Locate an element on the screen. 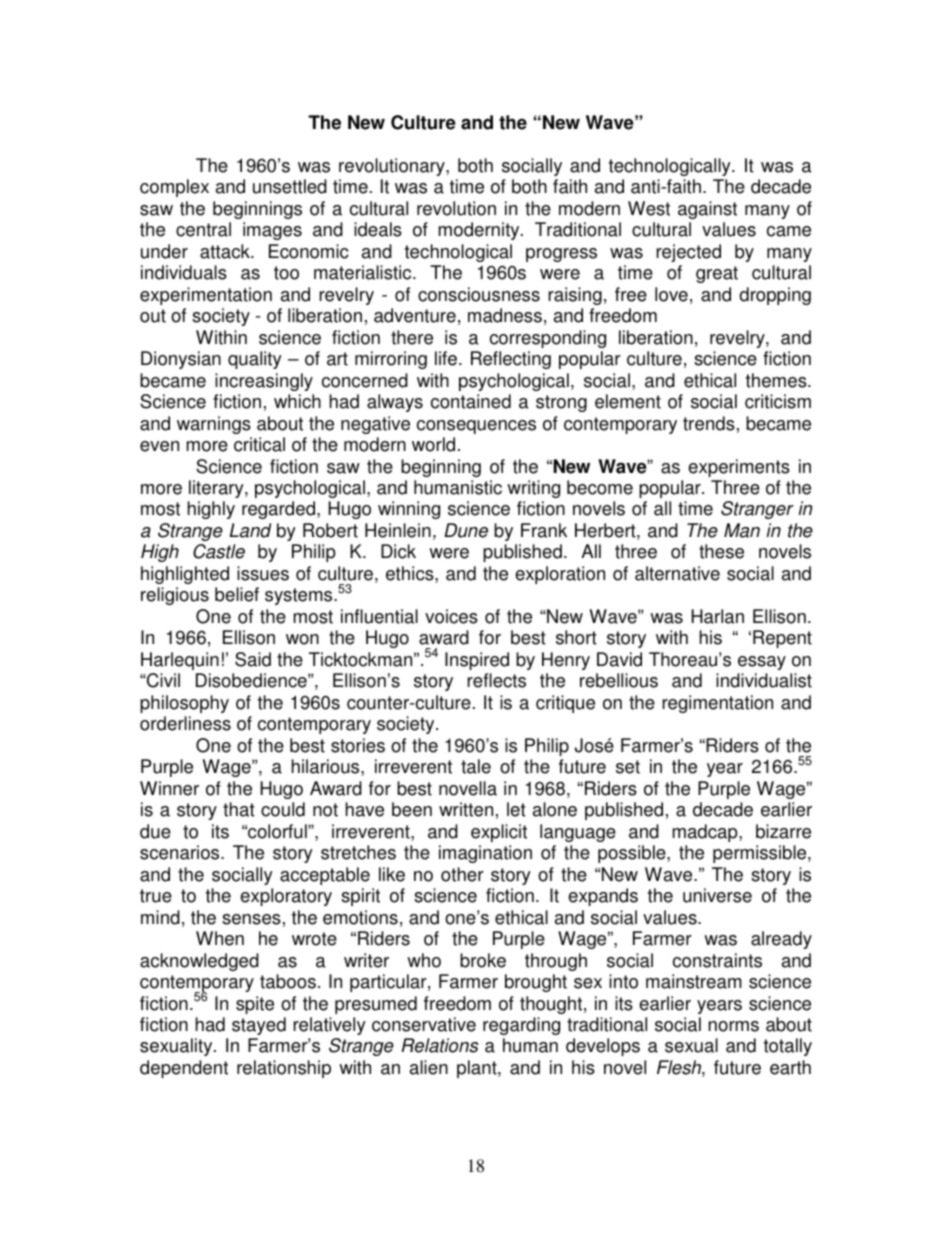 This screenshot has width=952, height=1233. voices is located at coordinates (451, 616).
